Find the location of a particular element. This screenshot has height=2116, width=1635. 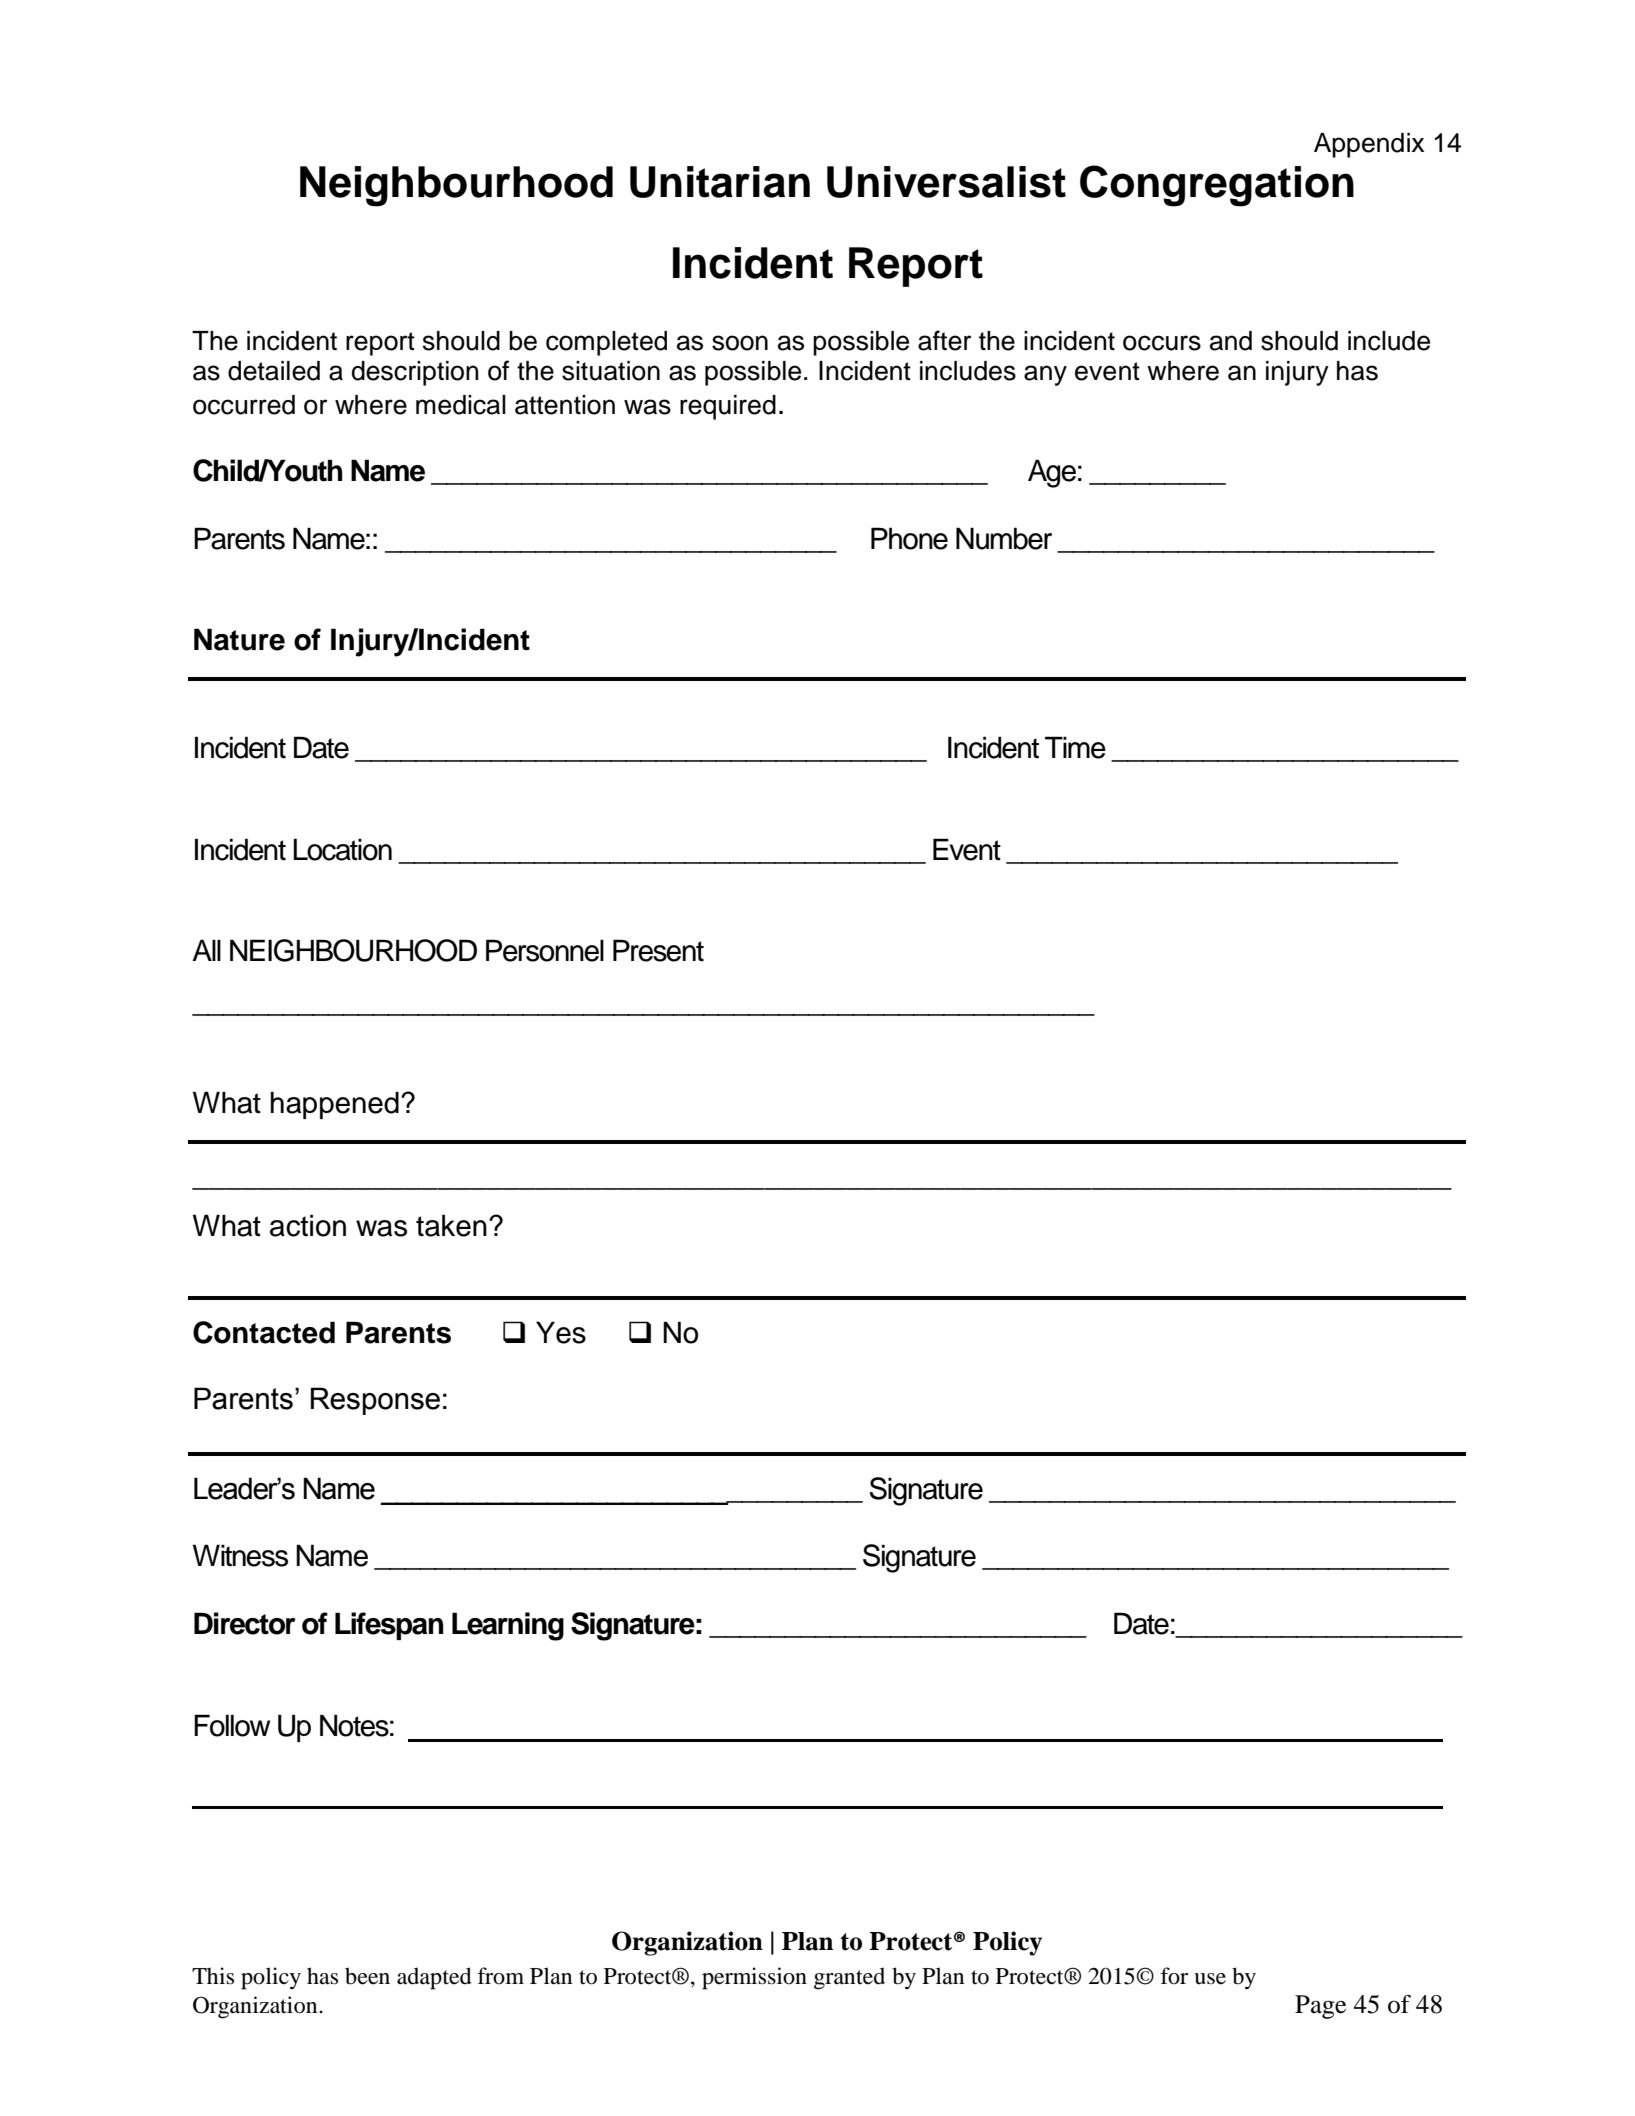

use is located at coordinates (1210, 1979).
